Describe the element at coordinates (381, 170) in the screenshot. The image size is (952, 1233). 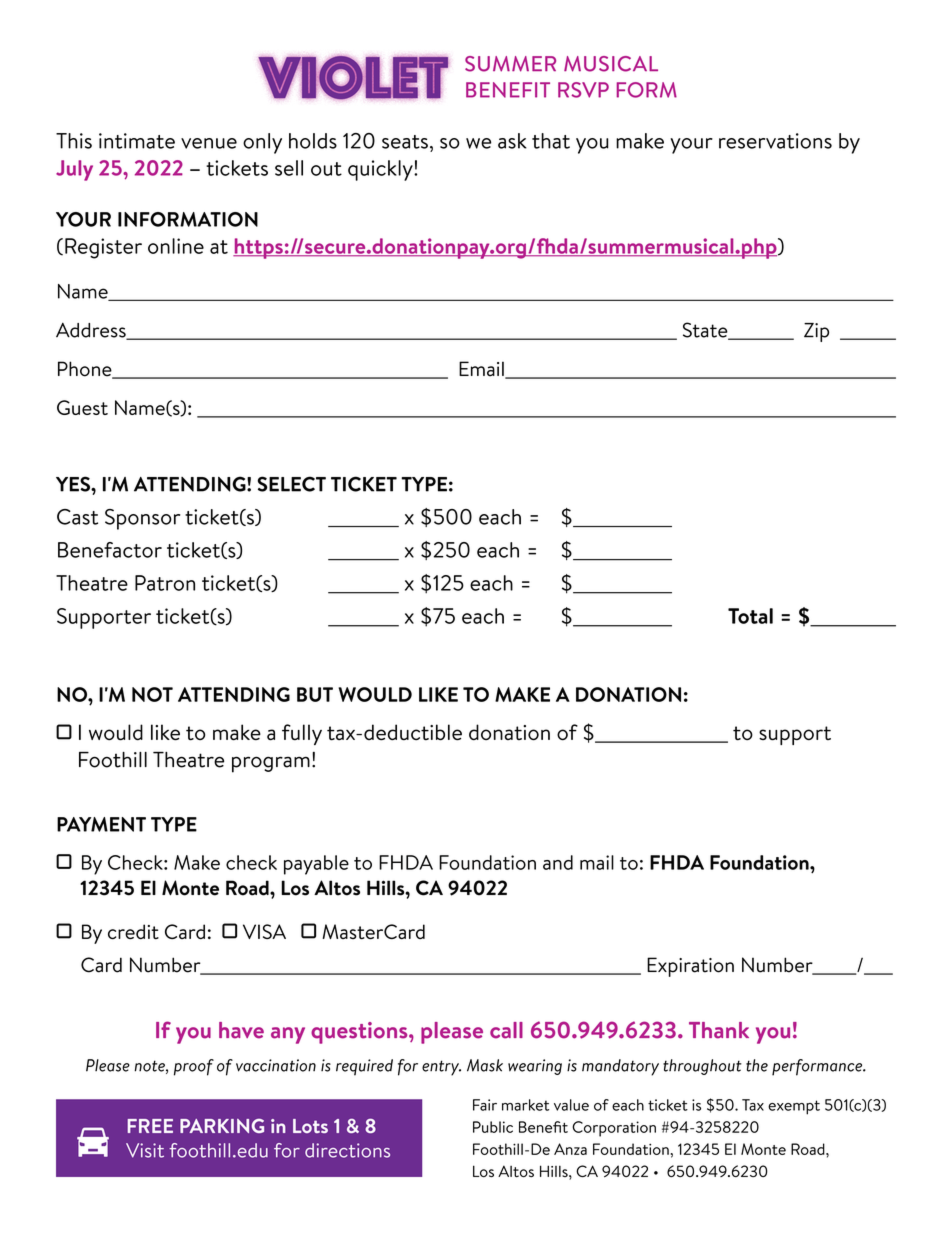
I see `quickly` at that location.
